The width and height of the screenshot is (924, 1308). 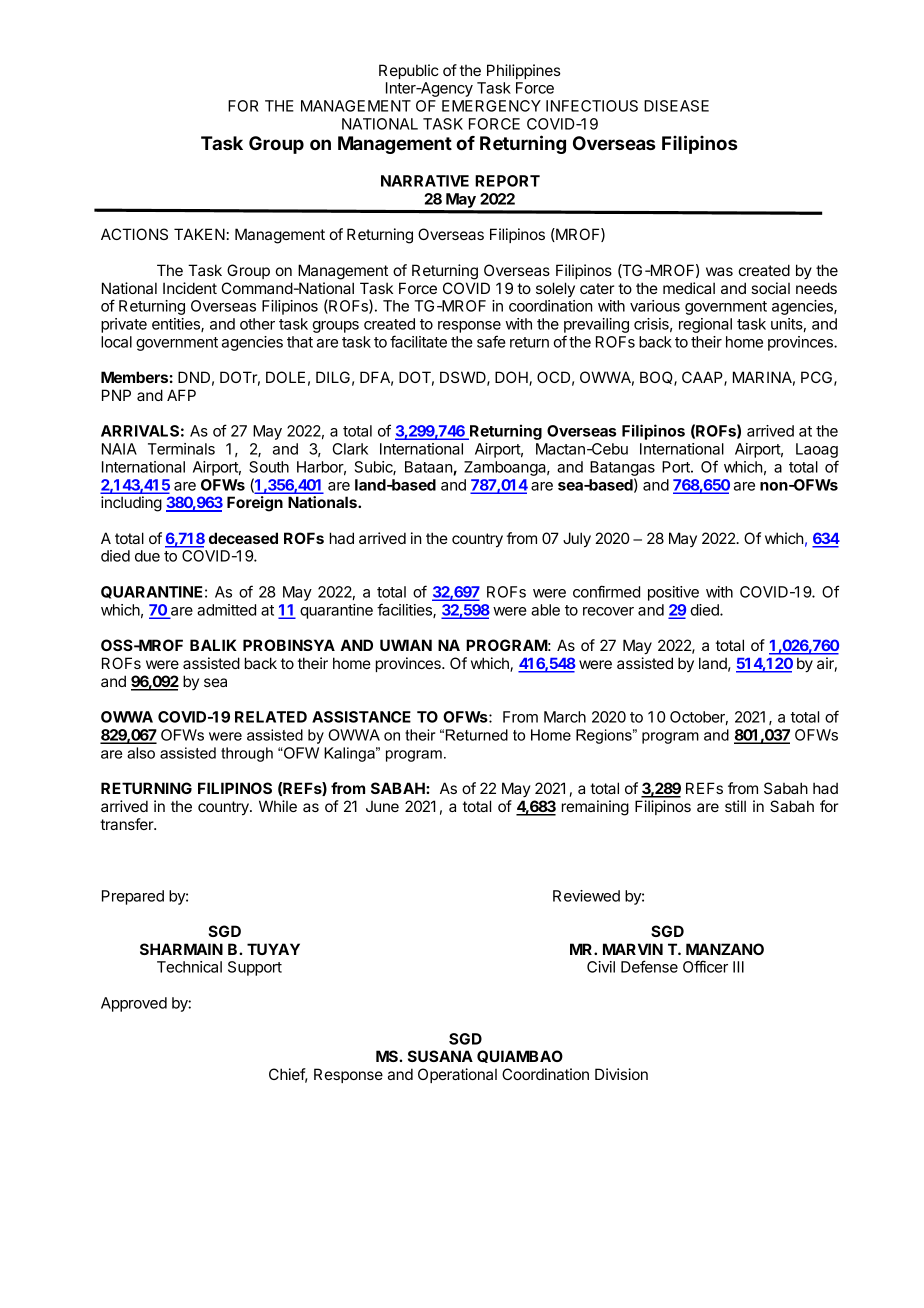 What do you see at coordinates (199, 234) in the screenshot?
I see `TAKEN` at bounding box center [199, 234].
